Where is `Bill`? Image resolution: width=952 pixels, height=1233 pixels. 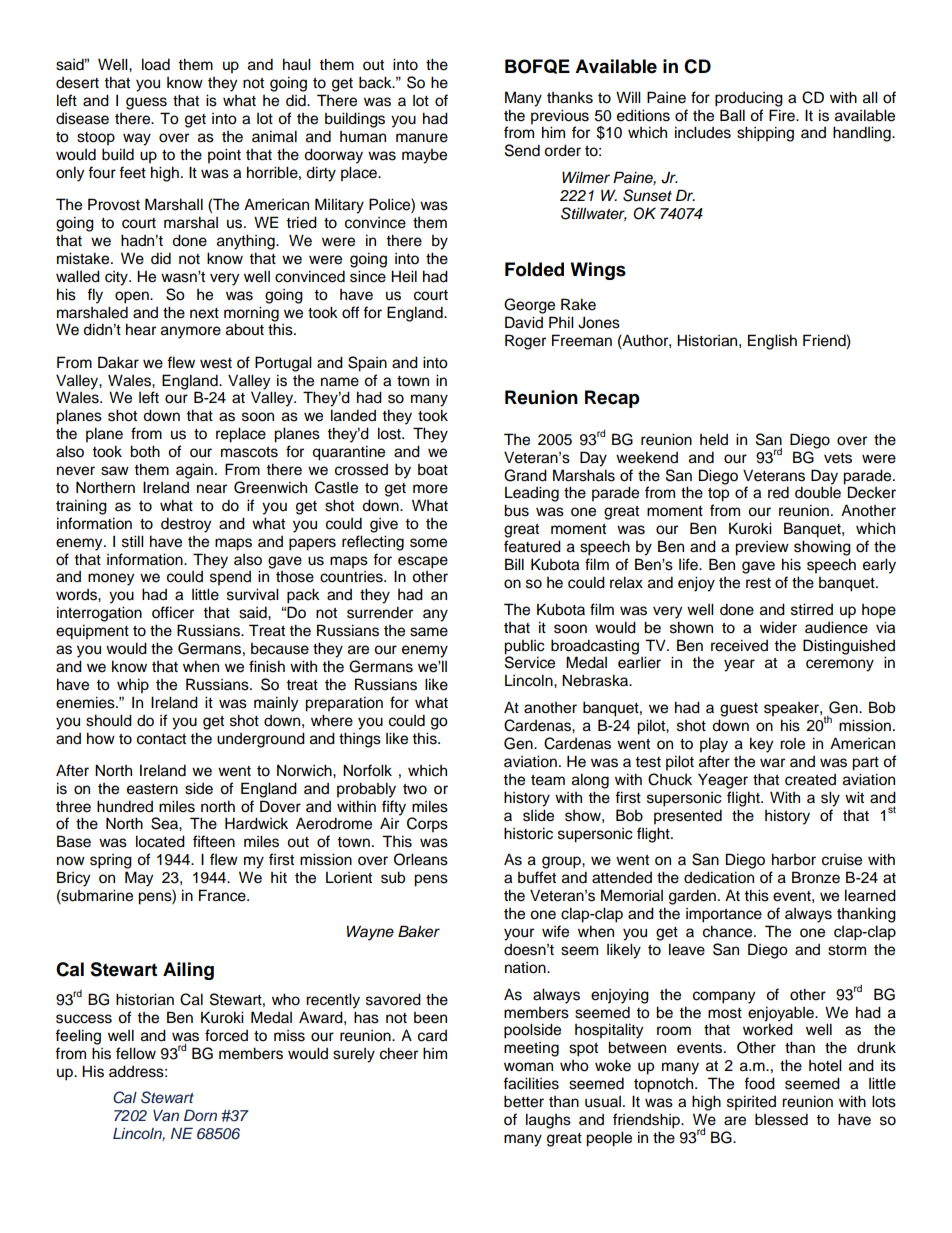 Bill is located at coordinates (514, 564).
